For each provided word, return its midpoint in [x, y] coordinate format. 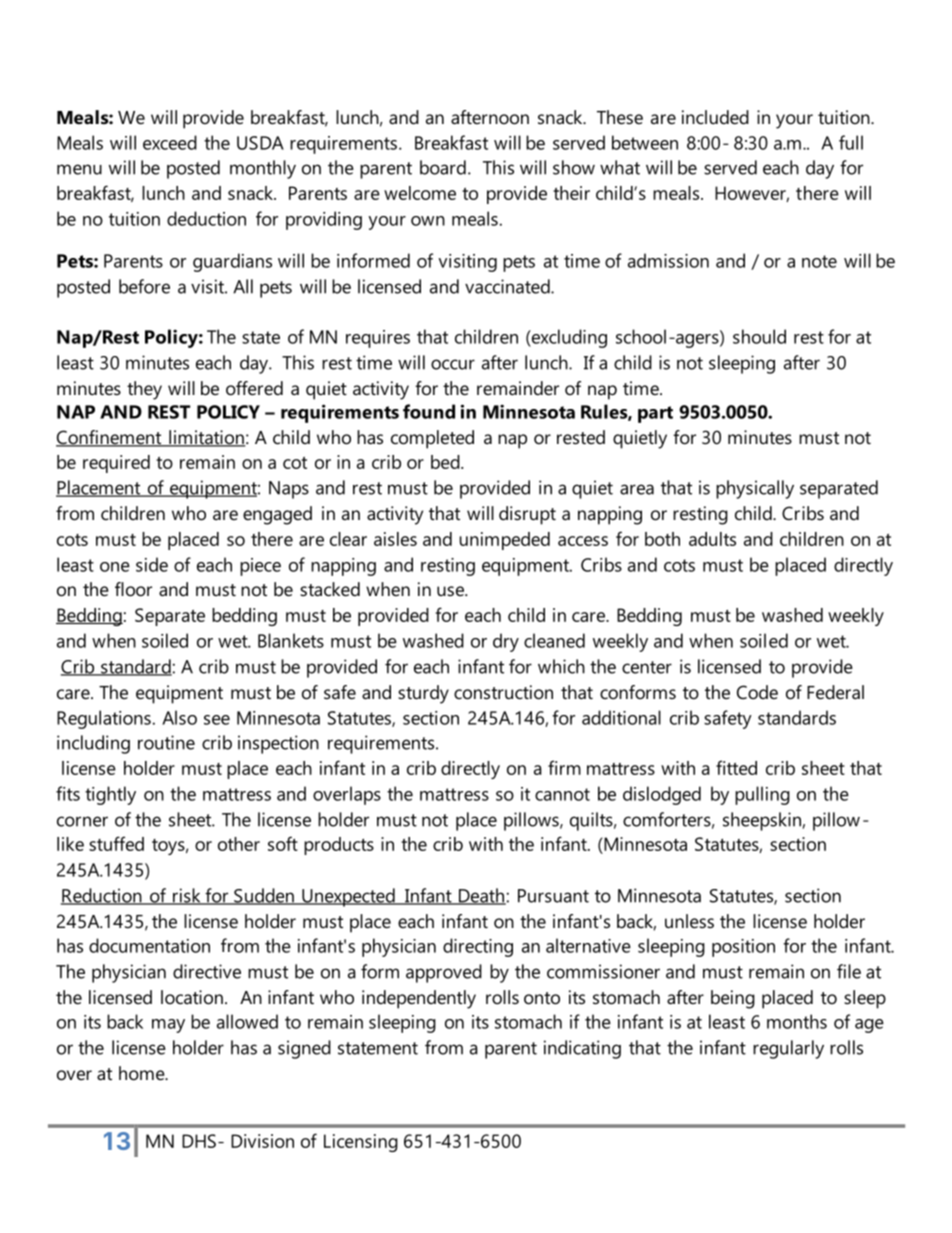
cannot [562, 794]
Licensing [361, 1143]
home [143, 1073]
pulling [762, 795]
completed [432, 439]
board [443, 167]
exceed [170, 142]
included [715, 117]
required [116, 464]
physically [755, 489]
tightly [110, 795]
